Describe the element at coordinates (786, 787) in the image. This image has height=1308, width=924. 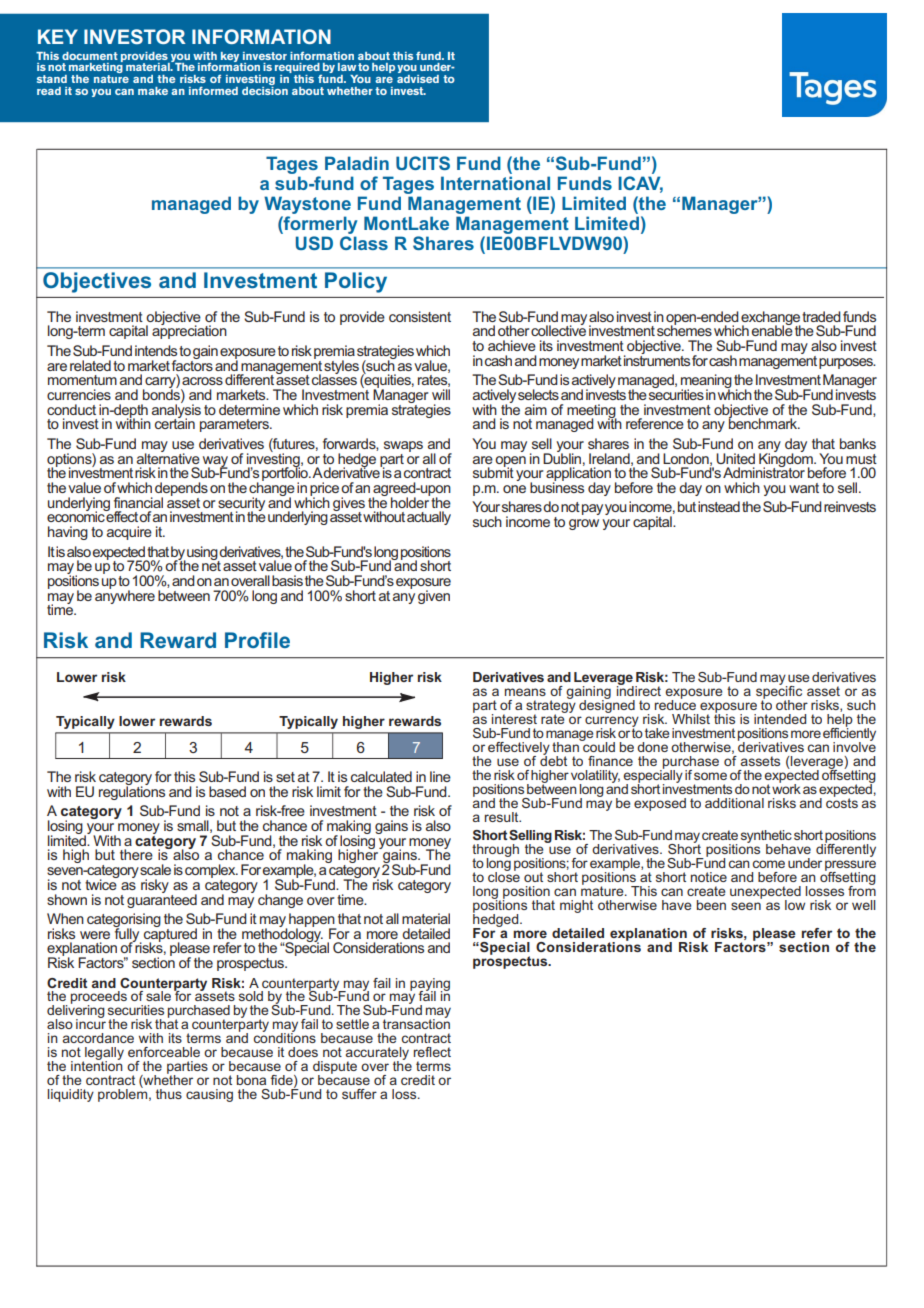
I see `work` at that location.
